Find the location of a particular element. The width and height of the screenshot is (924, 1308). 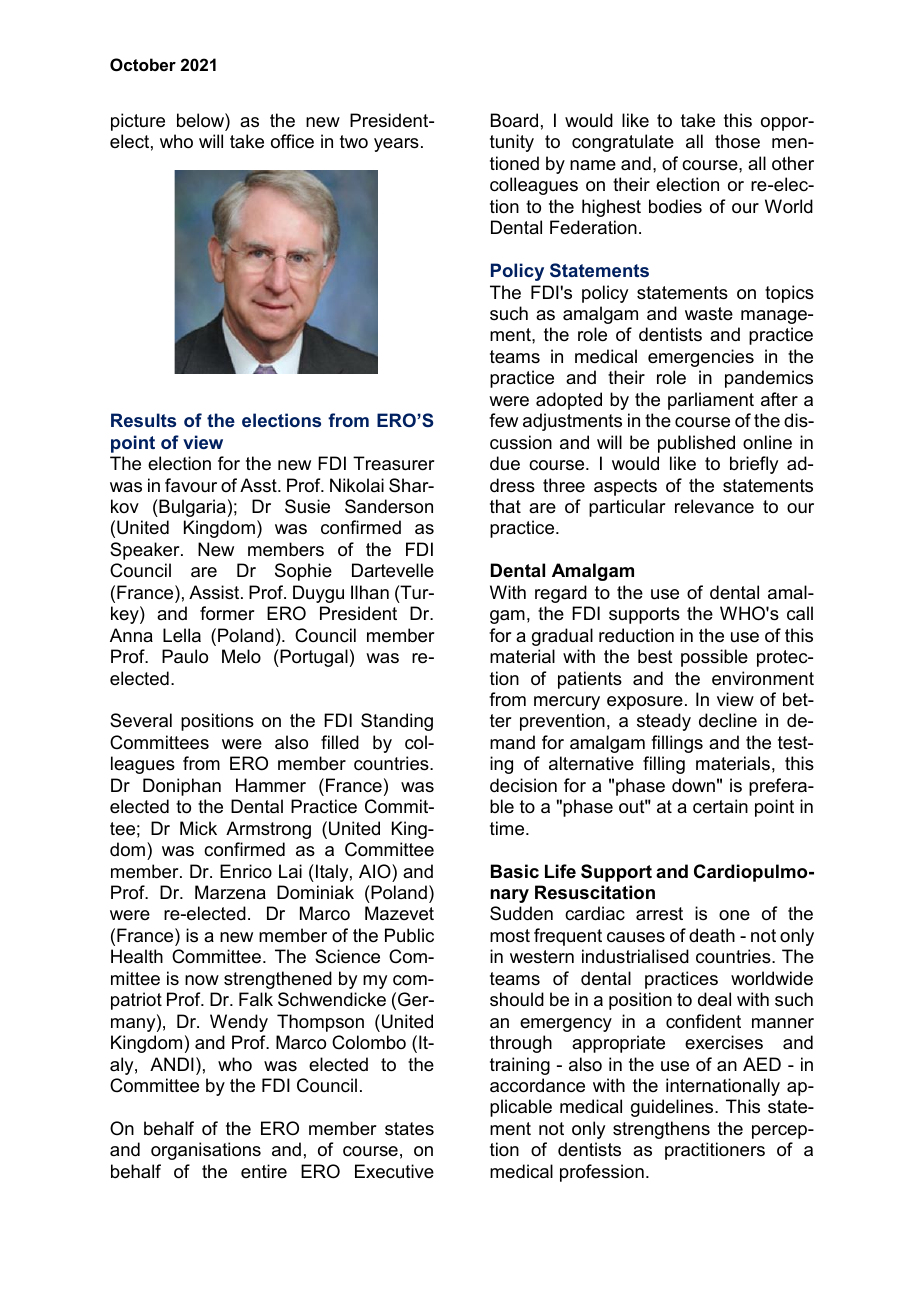

entire is located at coordinates (264, 1171).
